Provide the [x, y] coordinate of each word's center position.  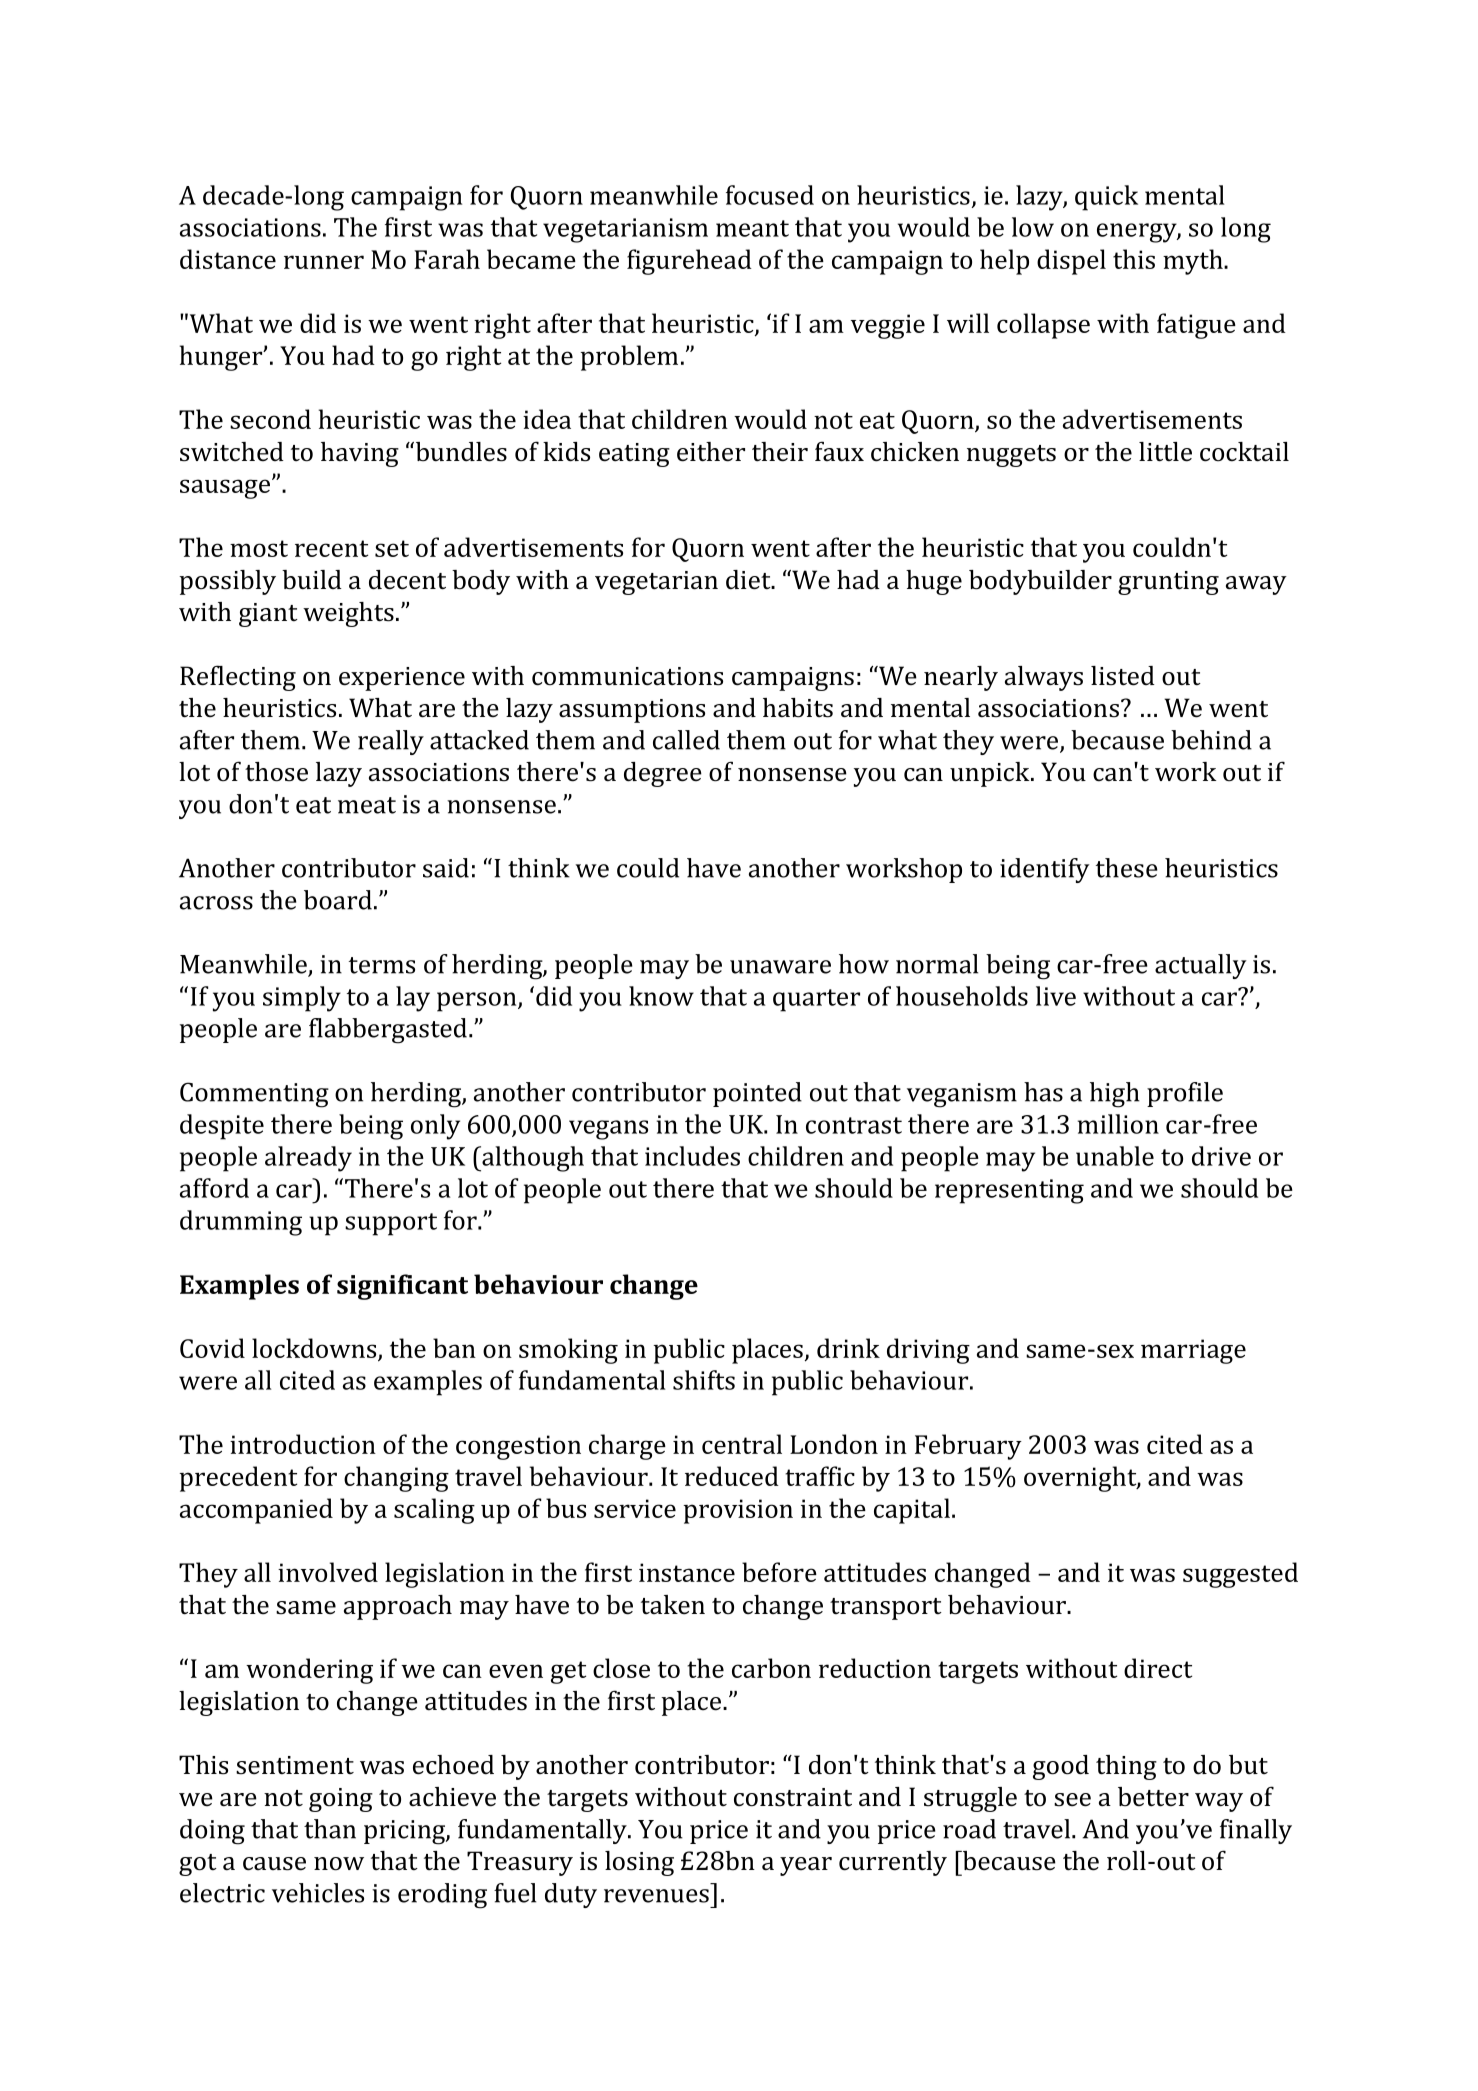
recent [331, 548]
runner [324, 262]
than [330, 1829]
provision [738, 1511]
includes [692, 1156]
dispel [1071, 262]
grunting [1168, 583]
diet [749, 580]
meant [752, 228]
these [1127, 868]
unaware [780, 967]
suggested [1240, 1575]
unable [1115, 1156]
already [308, 1159]
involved [328, 1572]
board [338, 900]
